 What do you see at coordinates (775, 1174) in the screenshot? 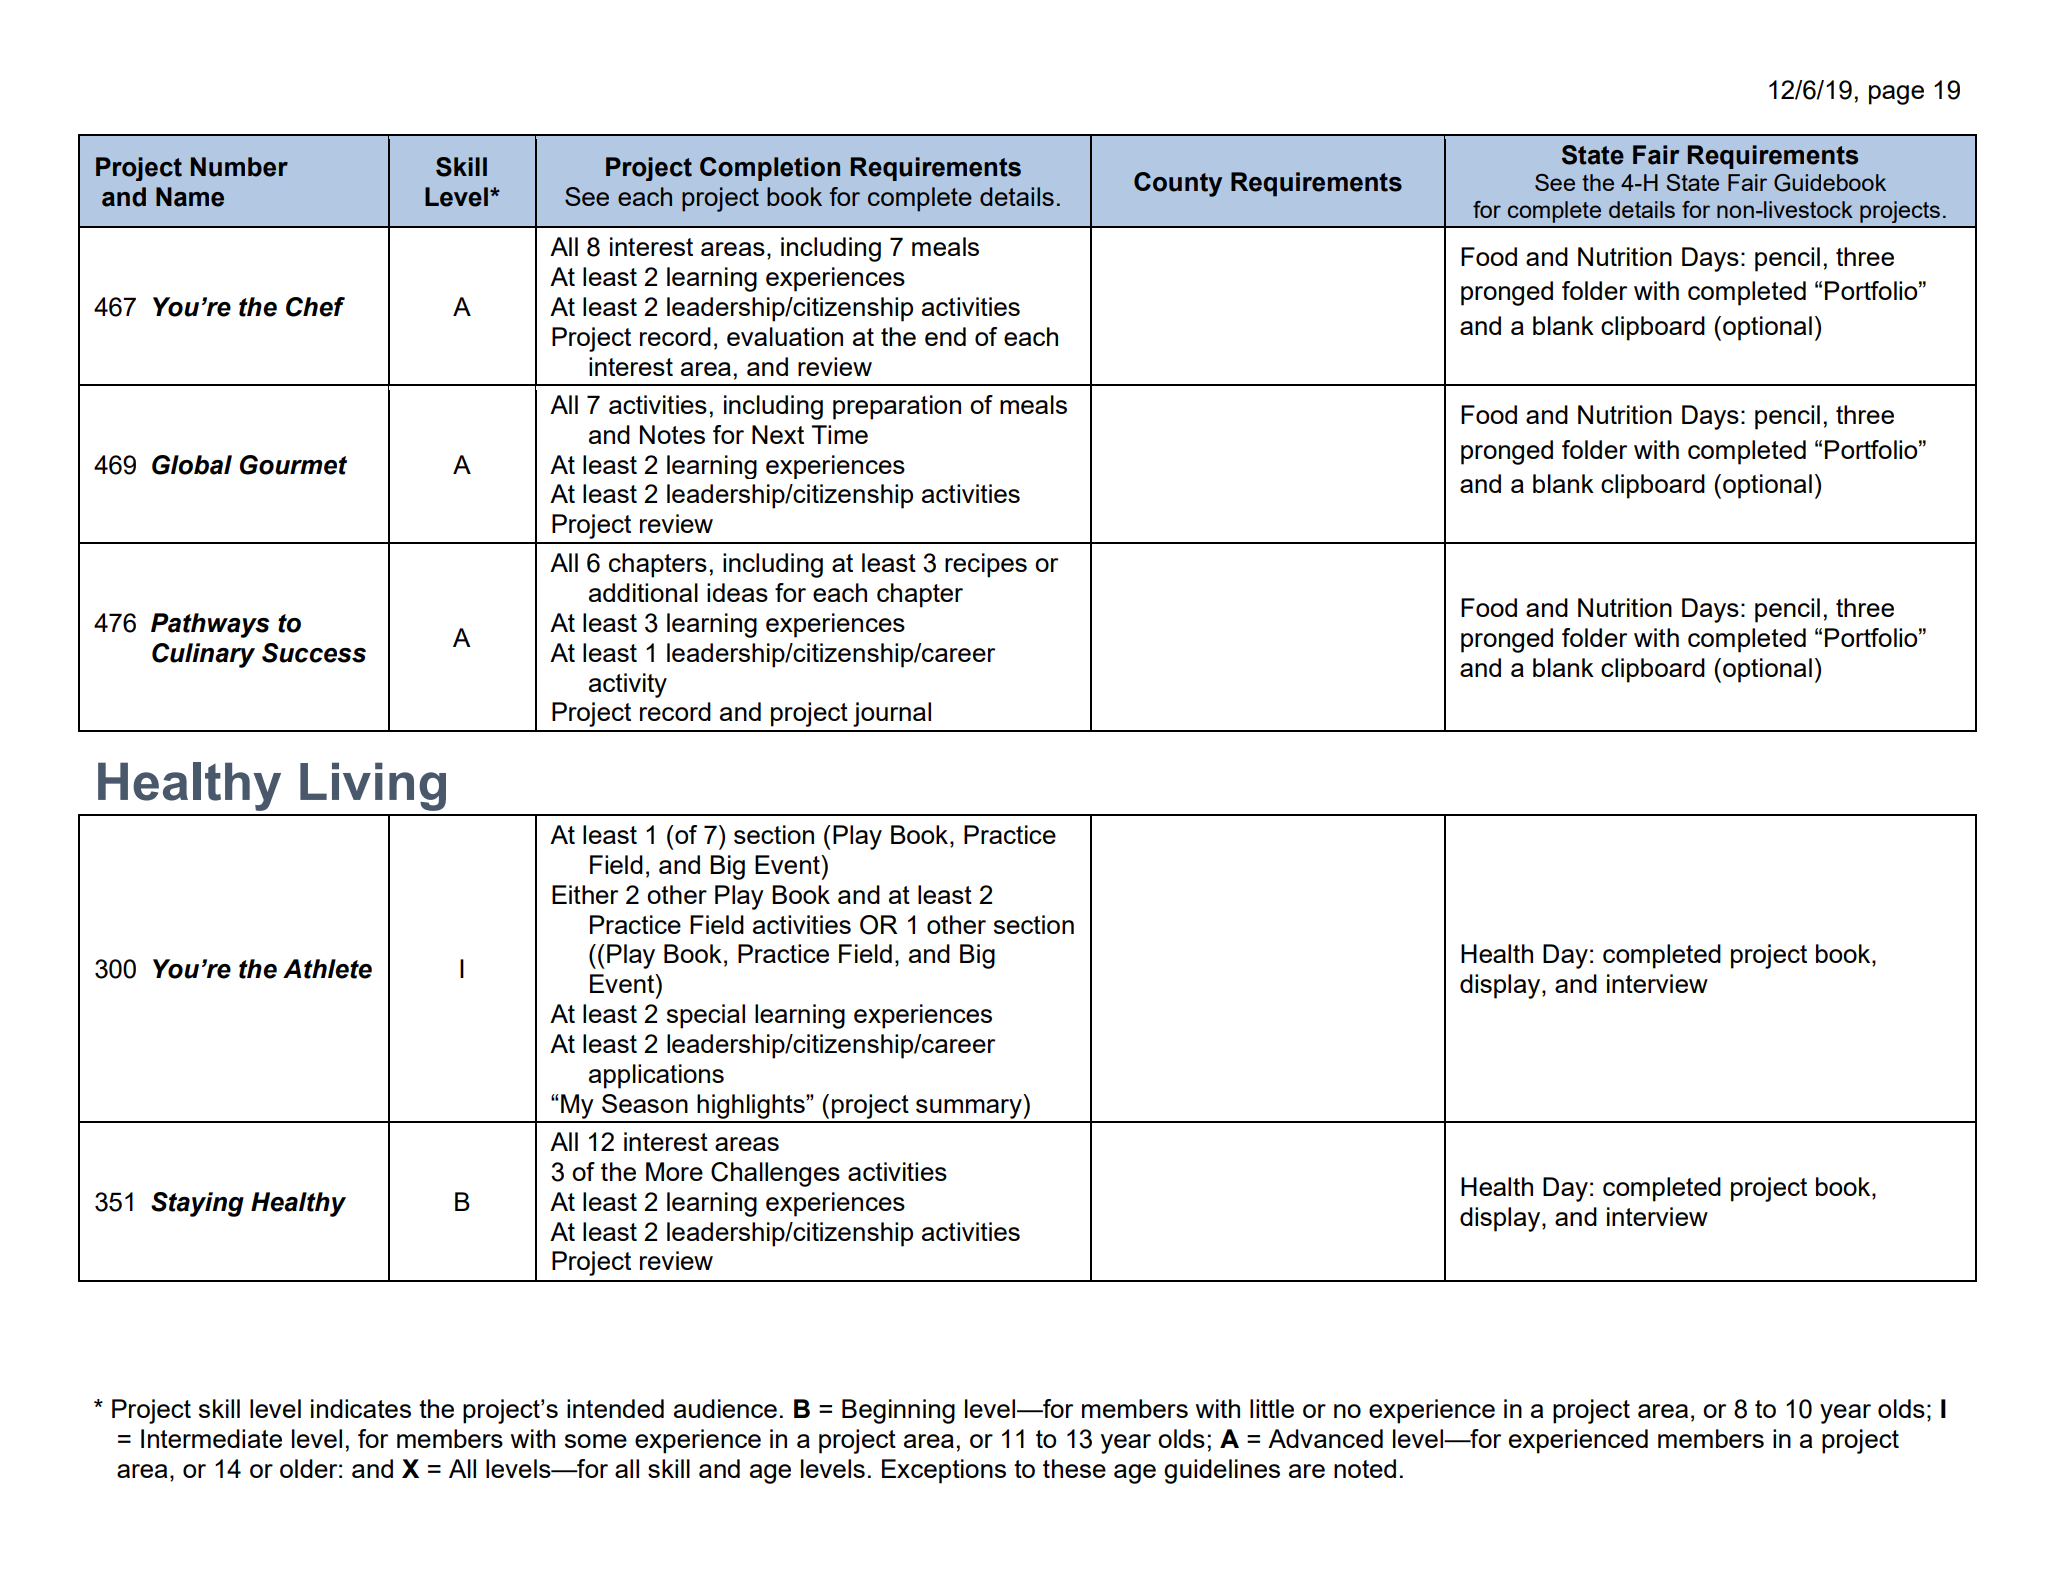
I see `Challenges` at bounding box center [775, 1174].
